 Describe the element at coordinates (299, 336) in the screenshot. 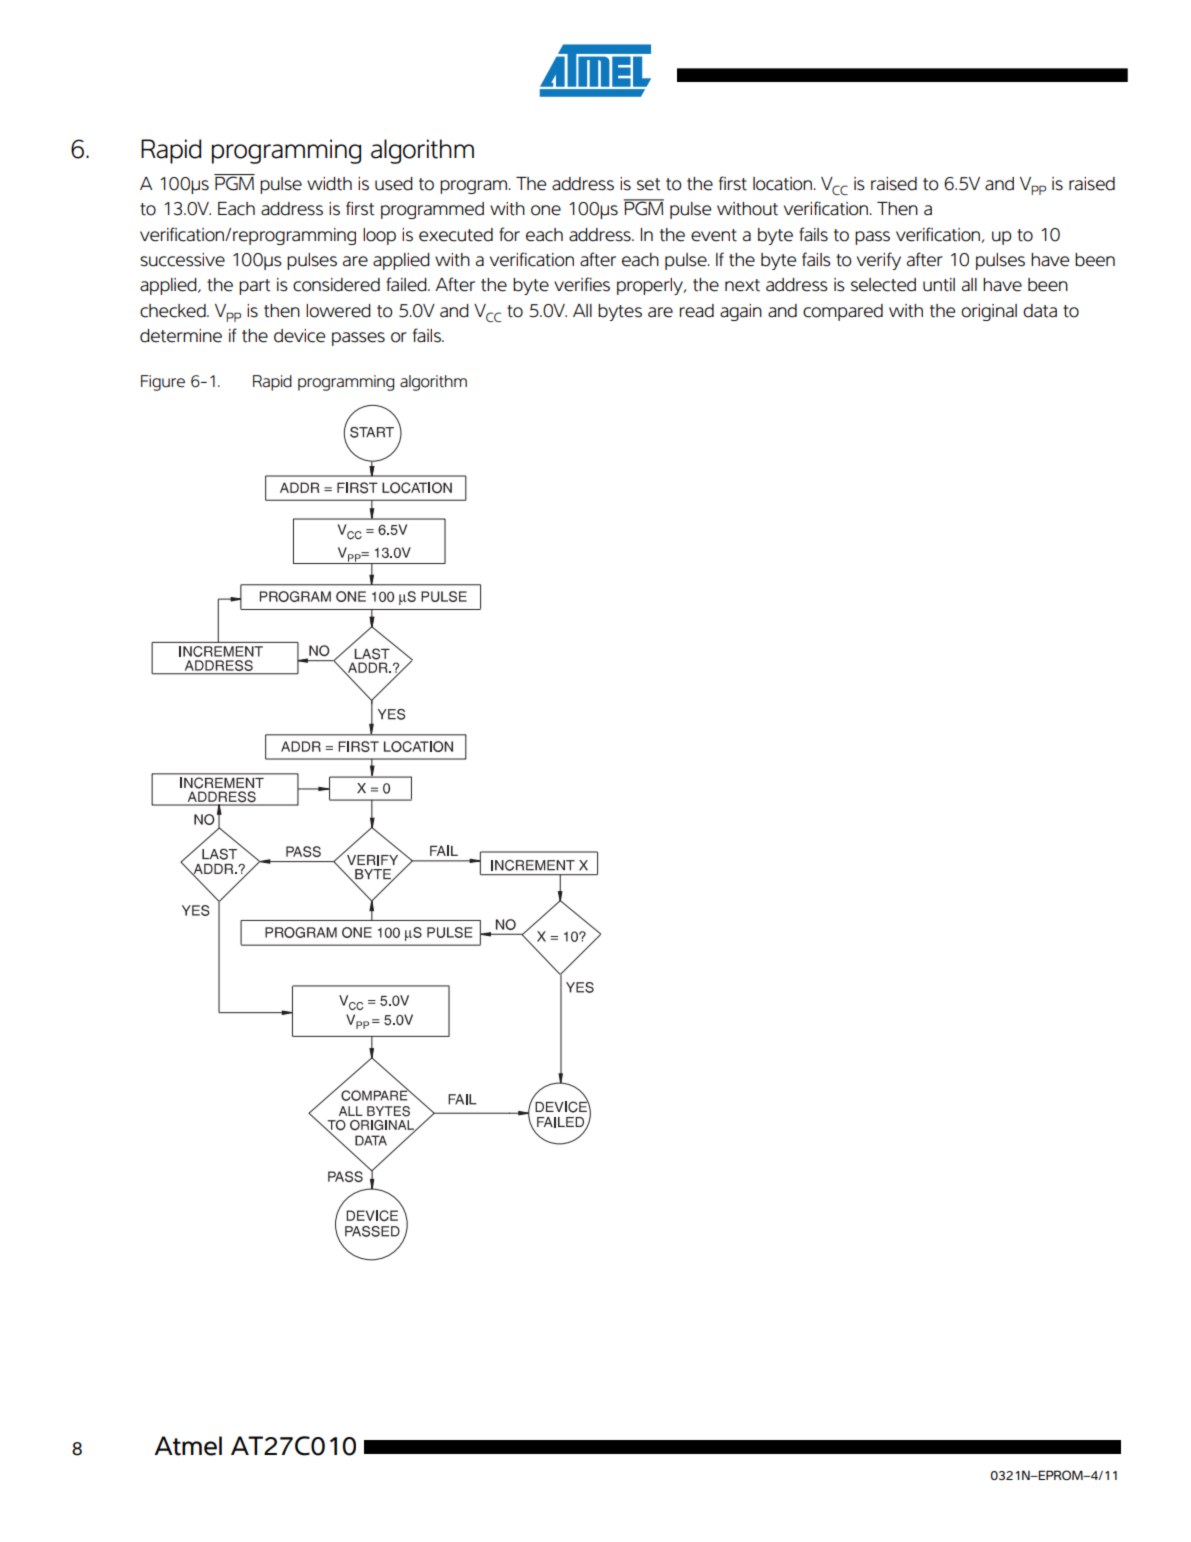

I see `device` at that location.
